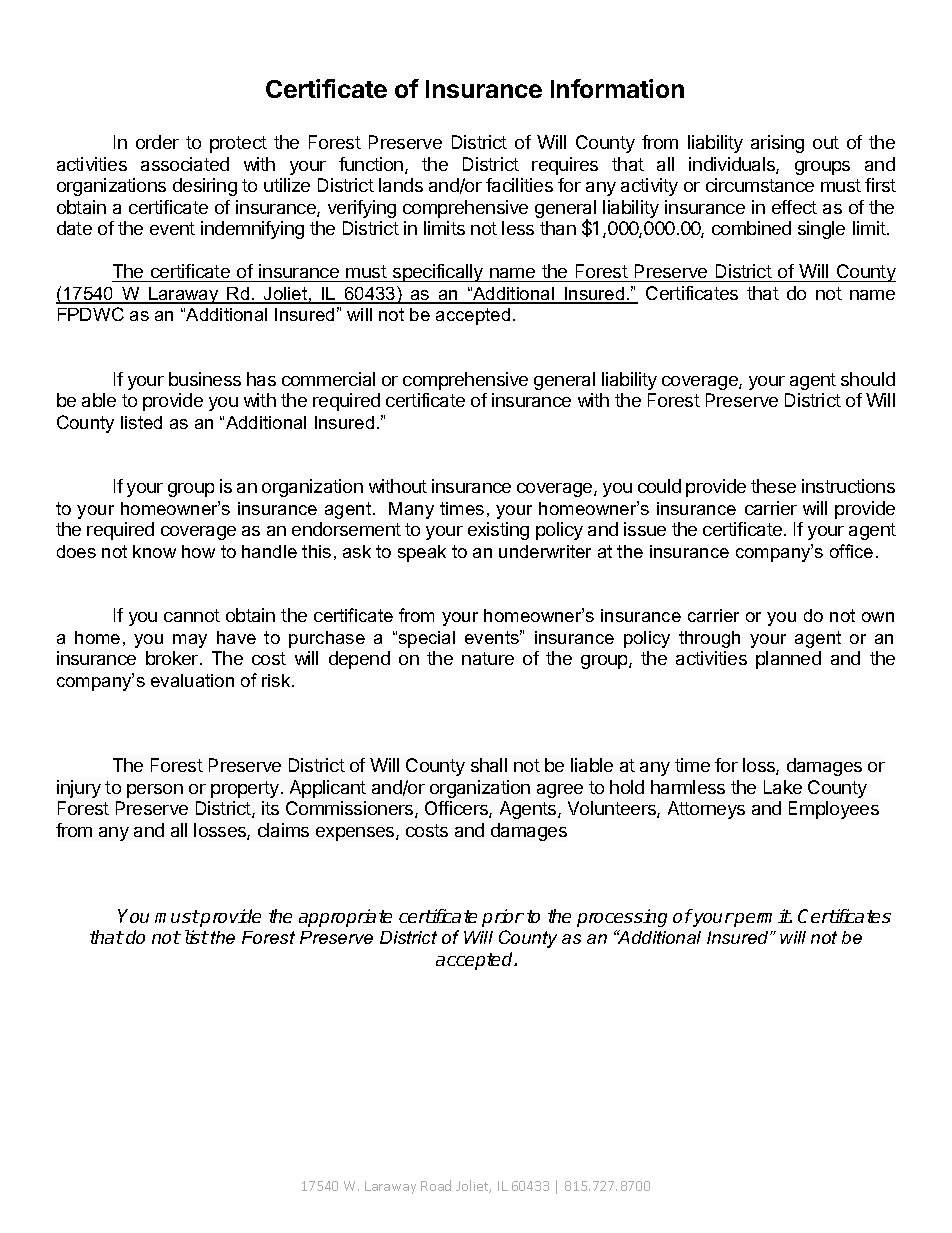 This screenshot has width=952, height=1233. I want to click on arising, so click(777, 144).
